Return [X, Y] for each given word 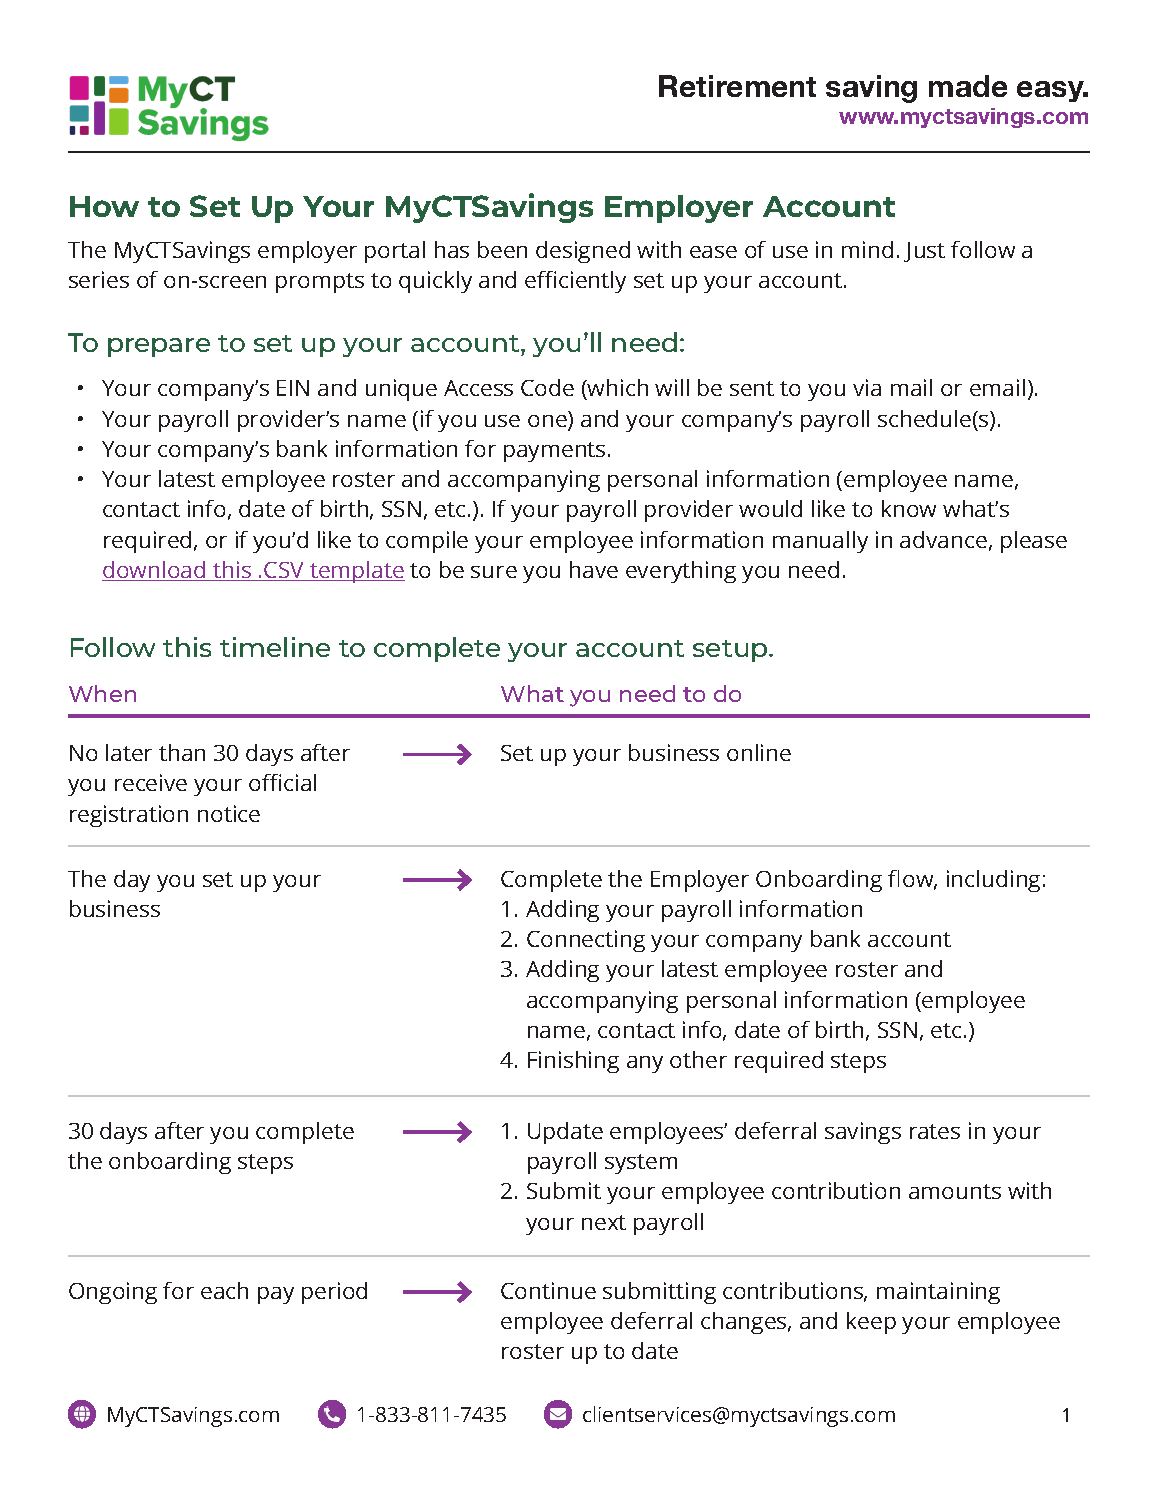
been [502, 249]
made [968, 86]
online [759, 752]
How [104, 206]
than [182, 752]
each [224, 1290]
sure [494, 572]
